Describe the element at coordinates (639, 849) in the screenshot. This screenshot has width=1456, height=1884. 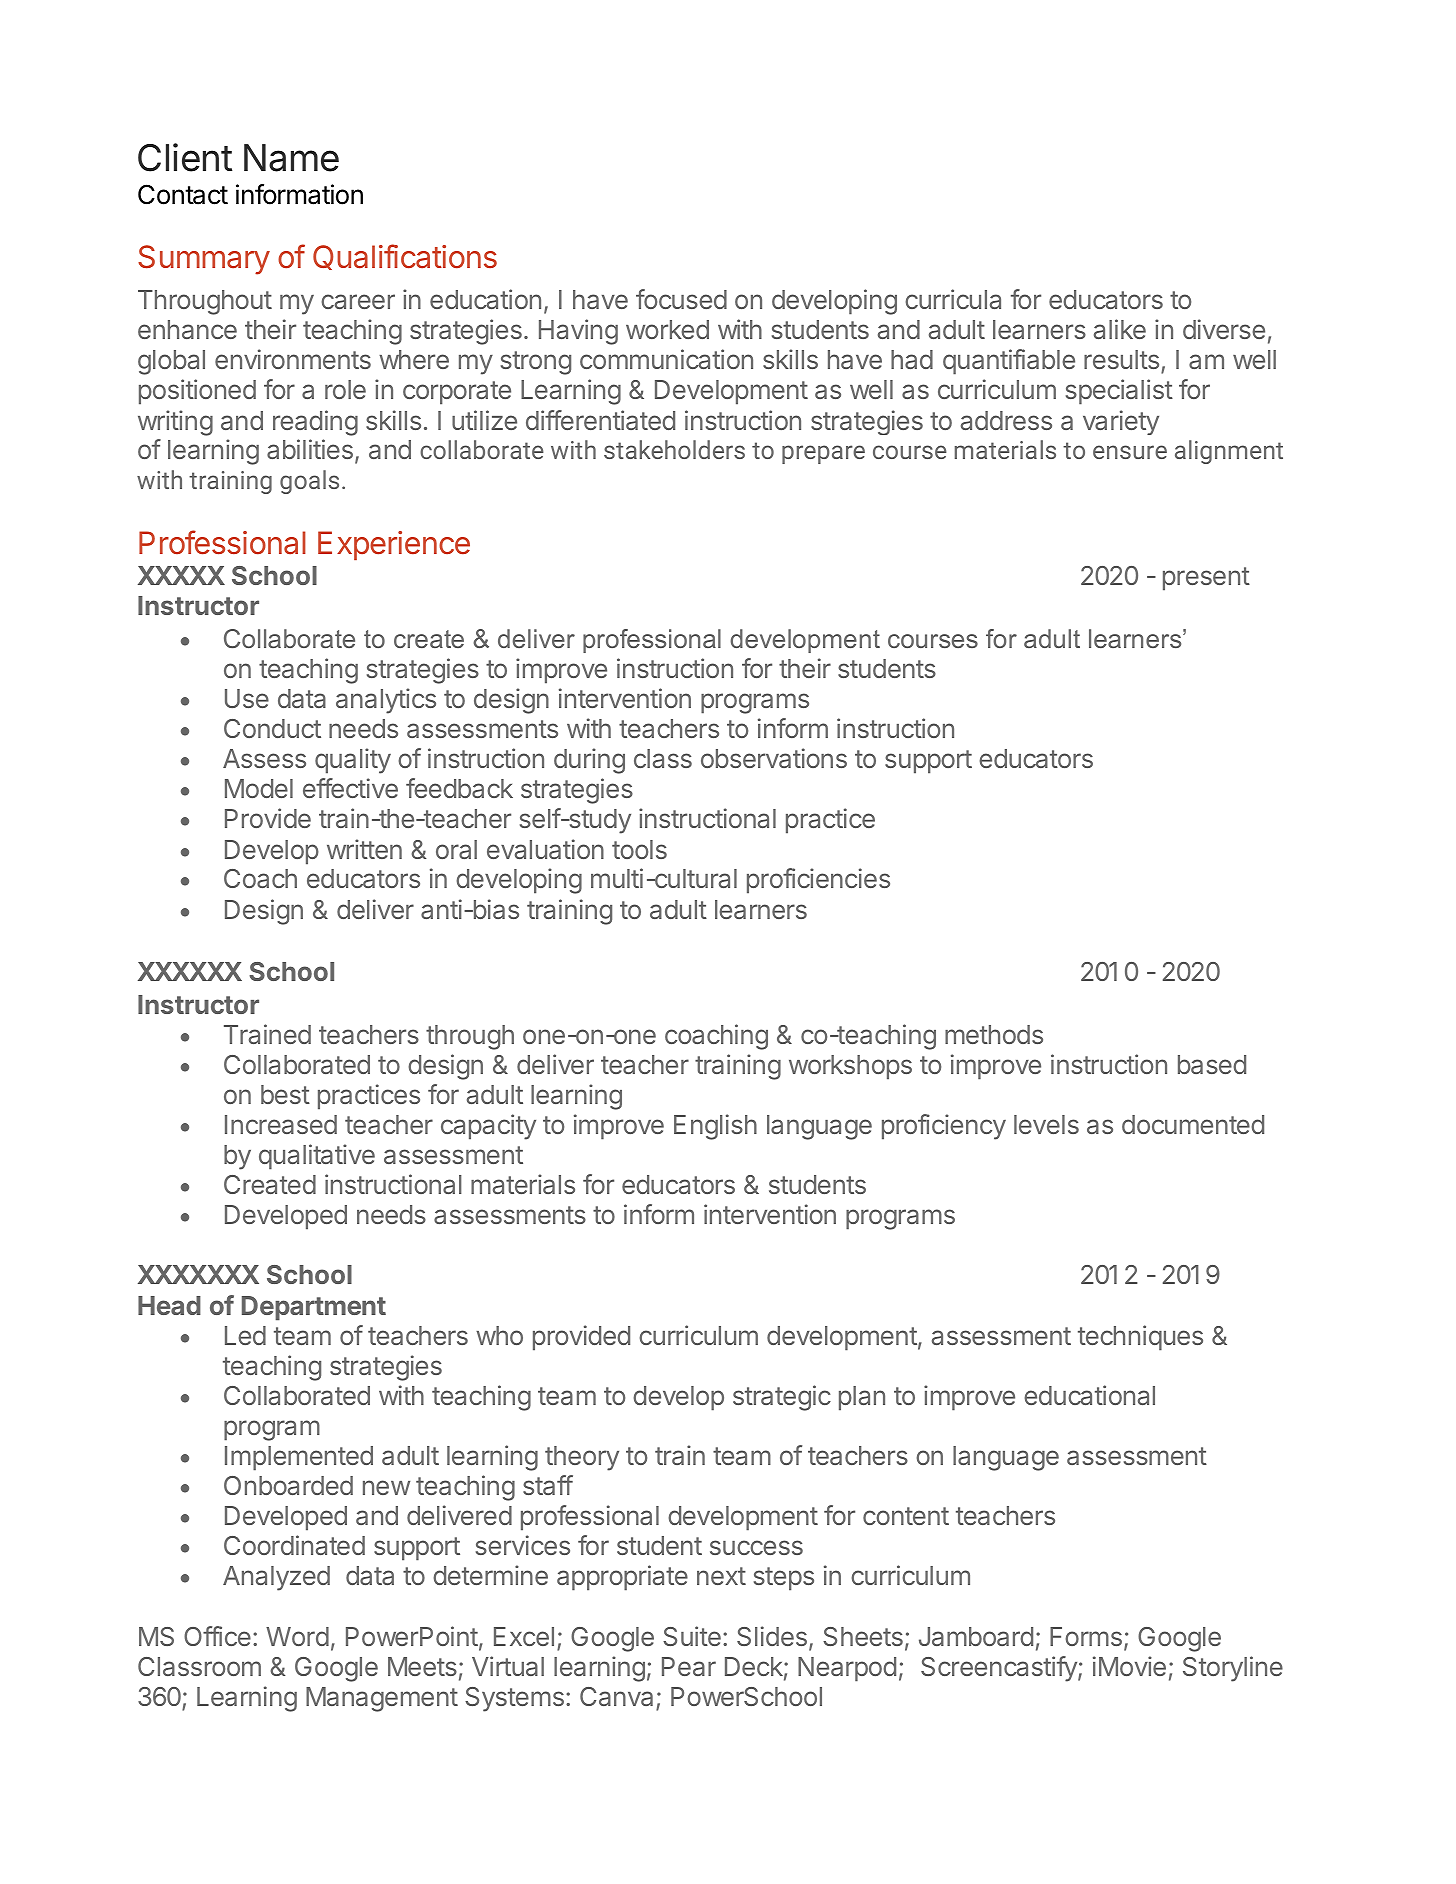
I see `tools` at that location.
